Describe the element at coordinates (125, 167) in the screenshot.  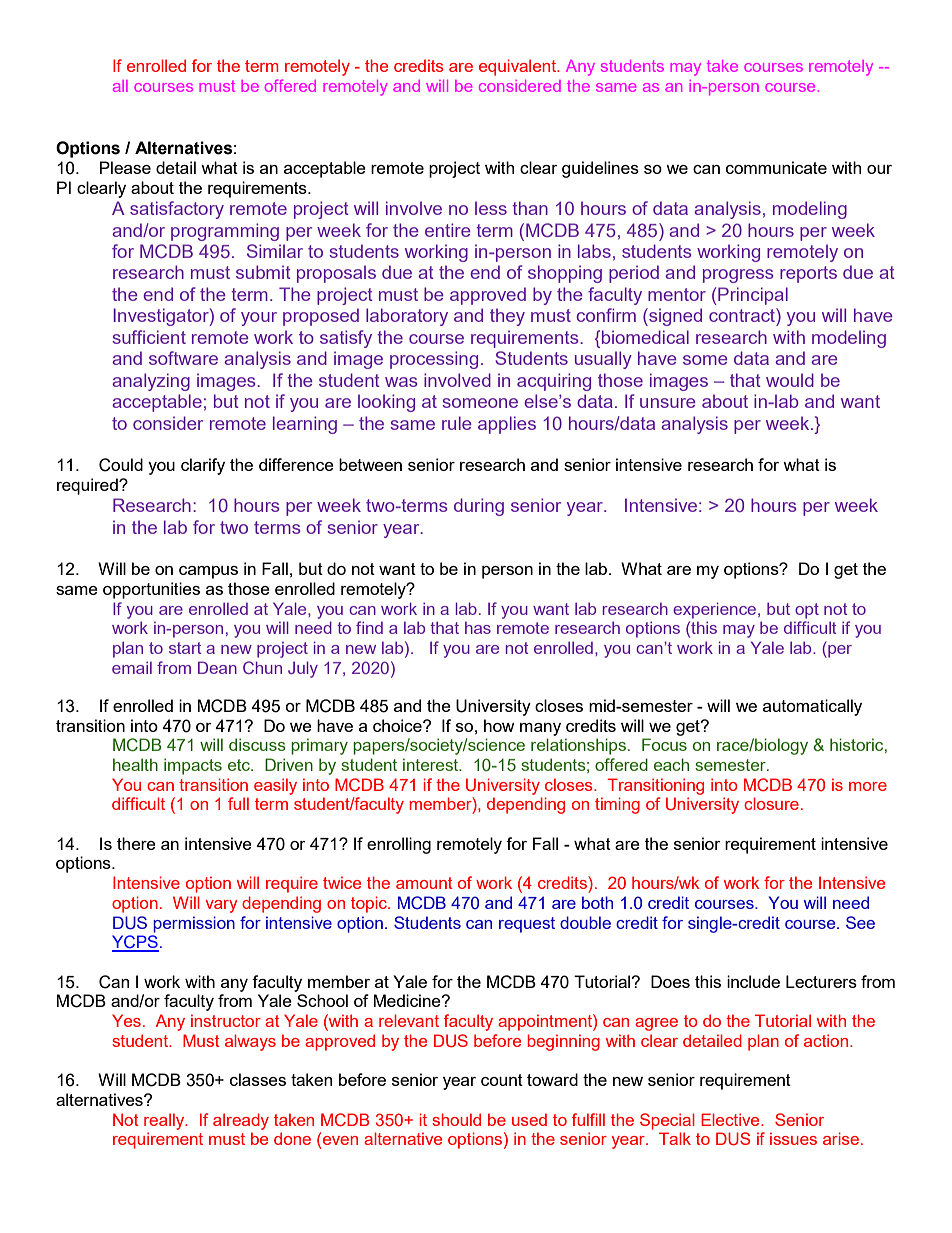
I see `Please` at that location.
